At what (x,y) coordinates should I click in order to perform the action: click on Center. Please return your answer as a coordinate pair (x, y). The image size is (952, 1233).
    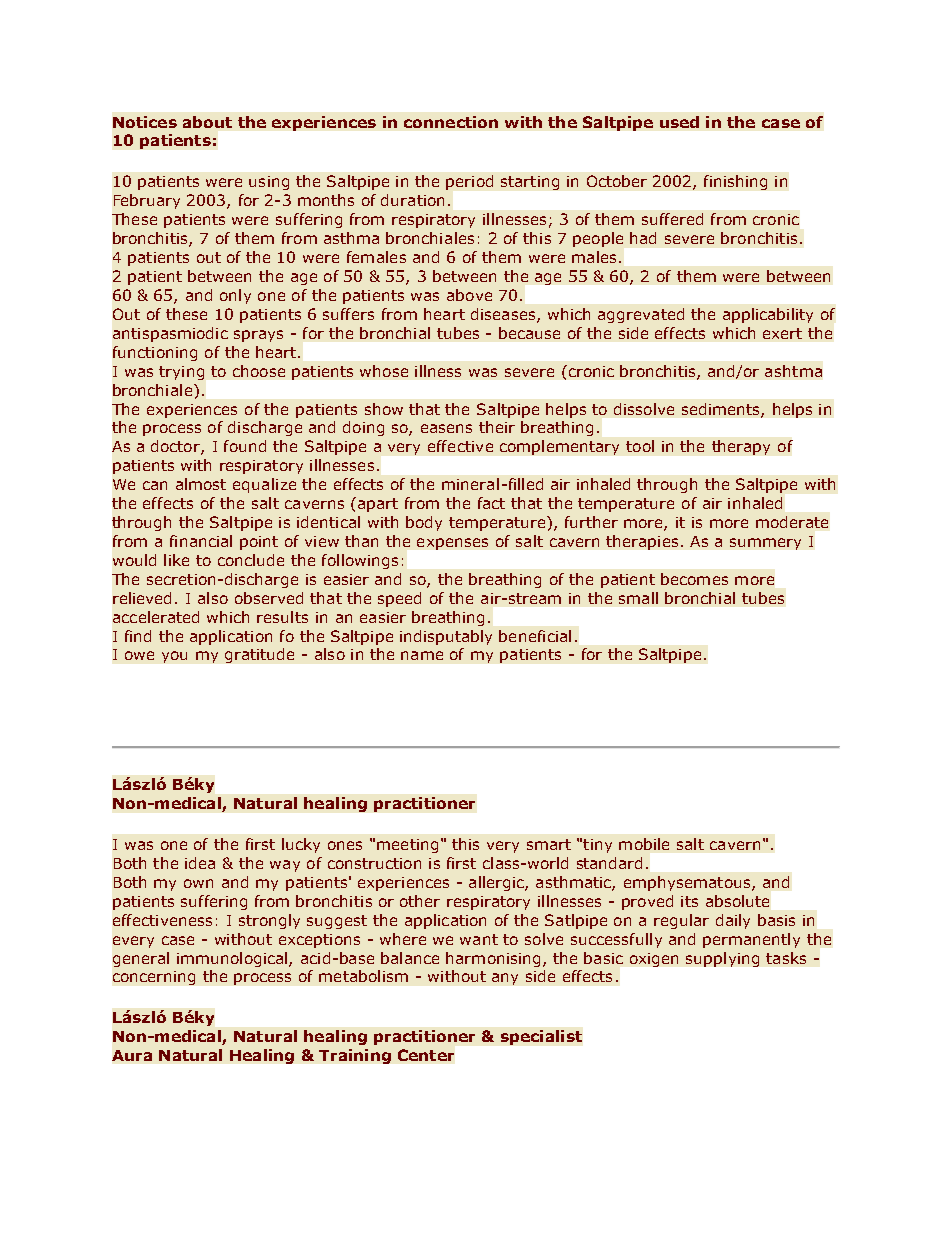
    Looking at the image, I should click on (426, 1055).
